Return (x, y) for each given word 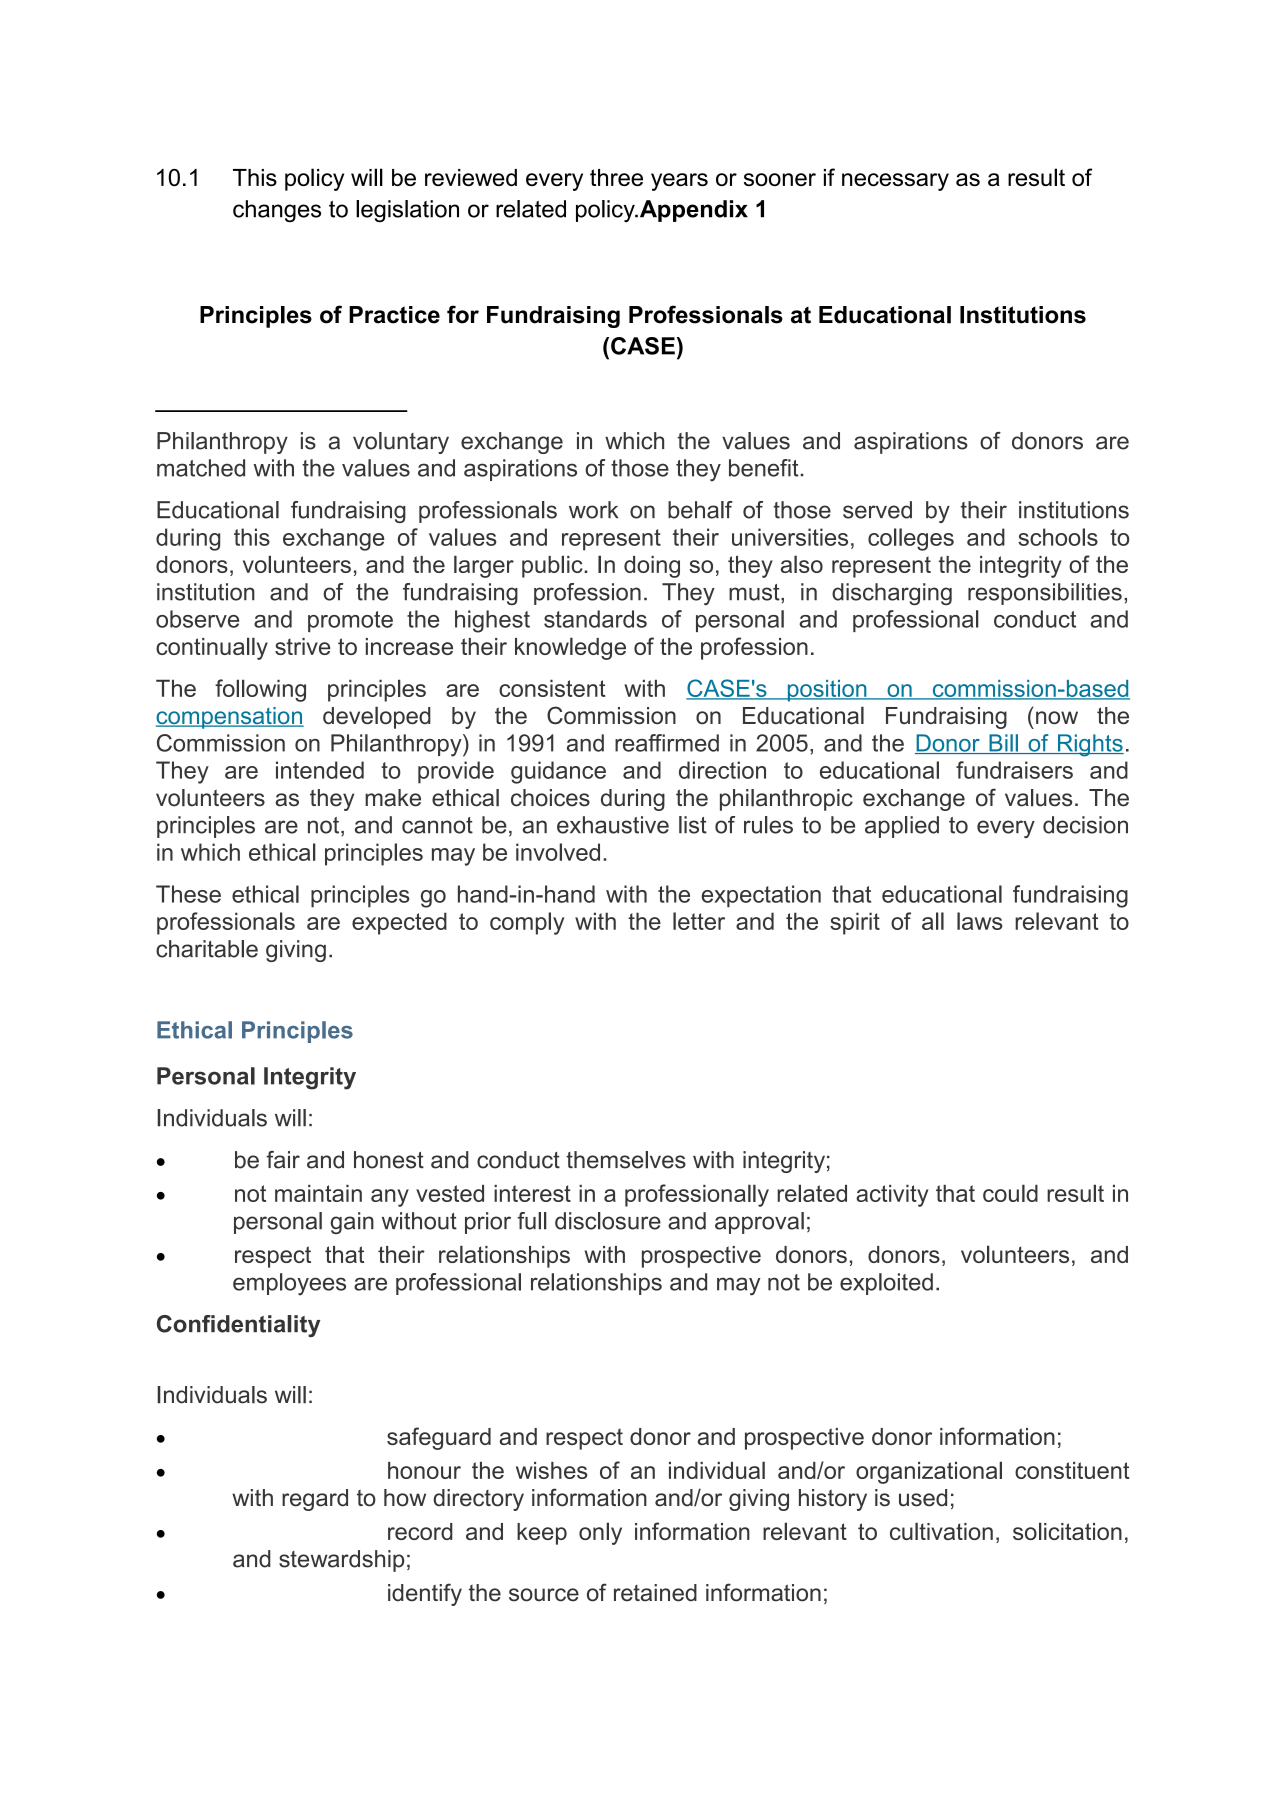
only (600, 1533)
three (616, 177)
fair (283, 1160)
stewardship (341, 1561)
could (1010, 1193)
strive (302, 646)
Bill (1003, 744)
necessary (895, 182)
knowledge (570, 648)
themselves (626, 1160)
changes (277, 211)
